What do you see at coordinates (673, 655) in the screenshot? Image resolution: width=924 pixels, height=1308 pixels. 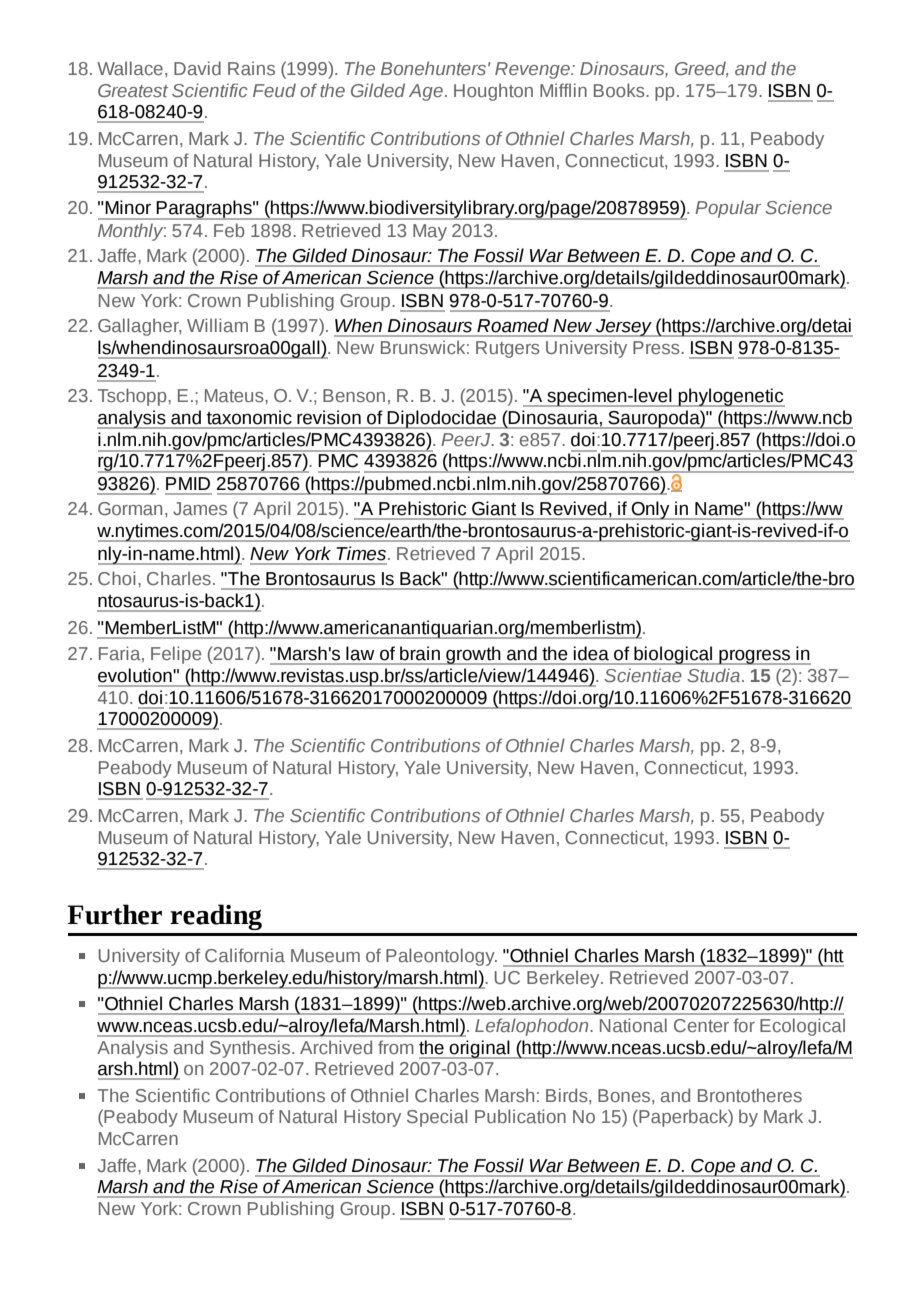 I see `biological` at bounding box center [673, 655].
